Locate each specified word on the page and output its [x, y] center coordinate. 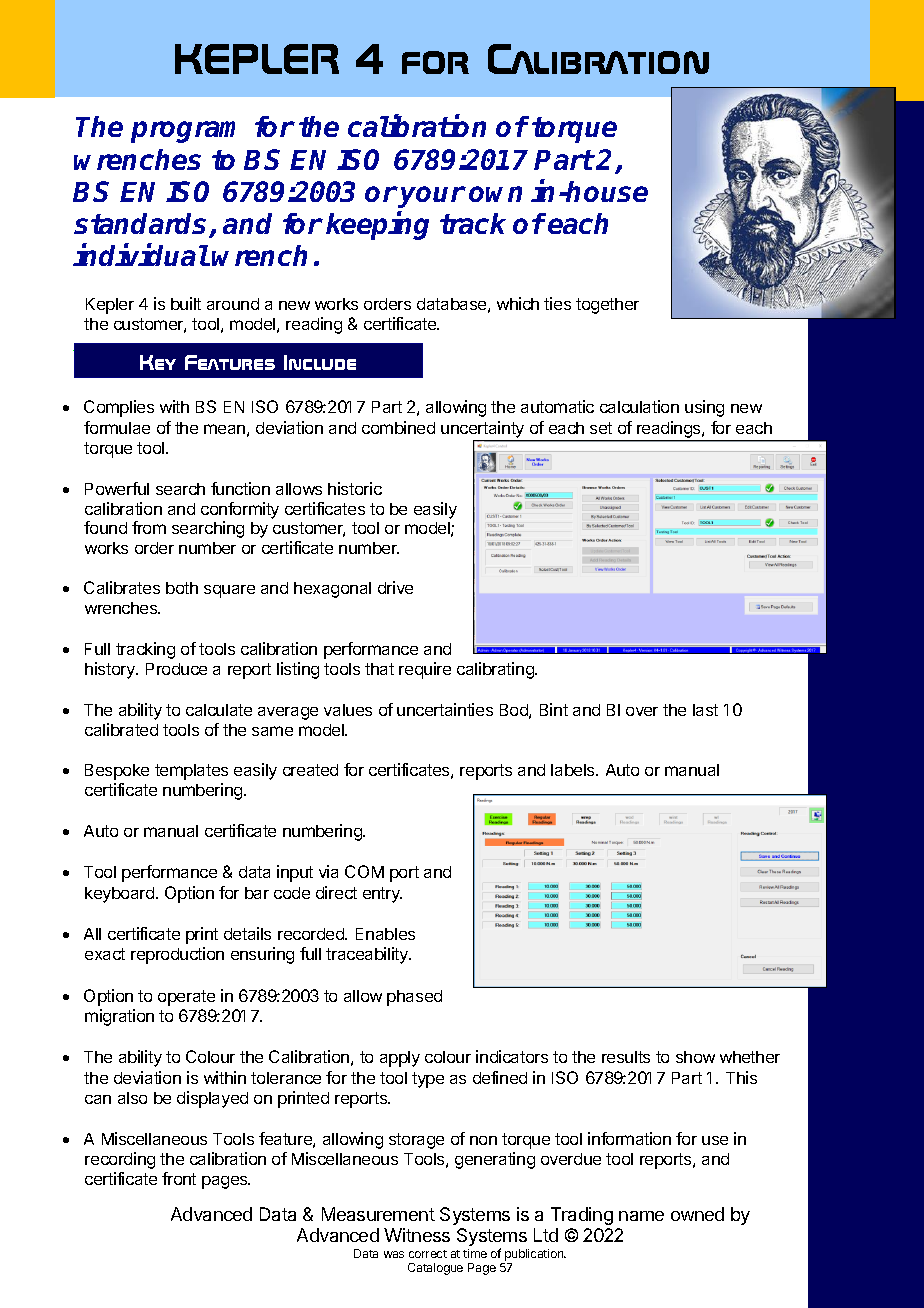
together [607, 306]
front [179, 1178]
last [705, 710]
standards [142, 225]
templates [191, 772]
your [432, 197]
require [425, 670]
